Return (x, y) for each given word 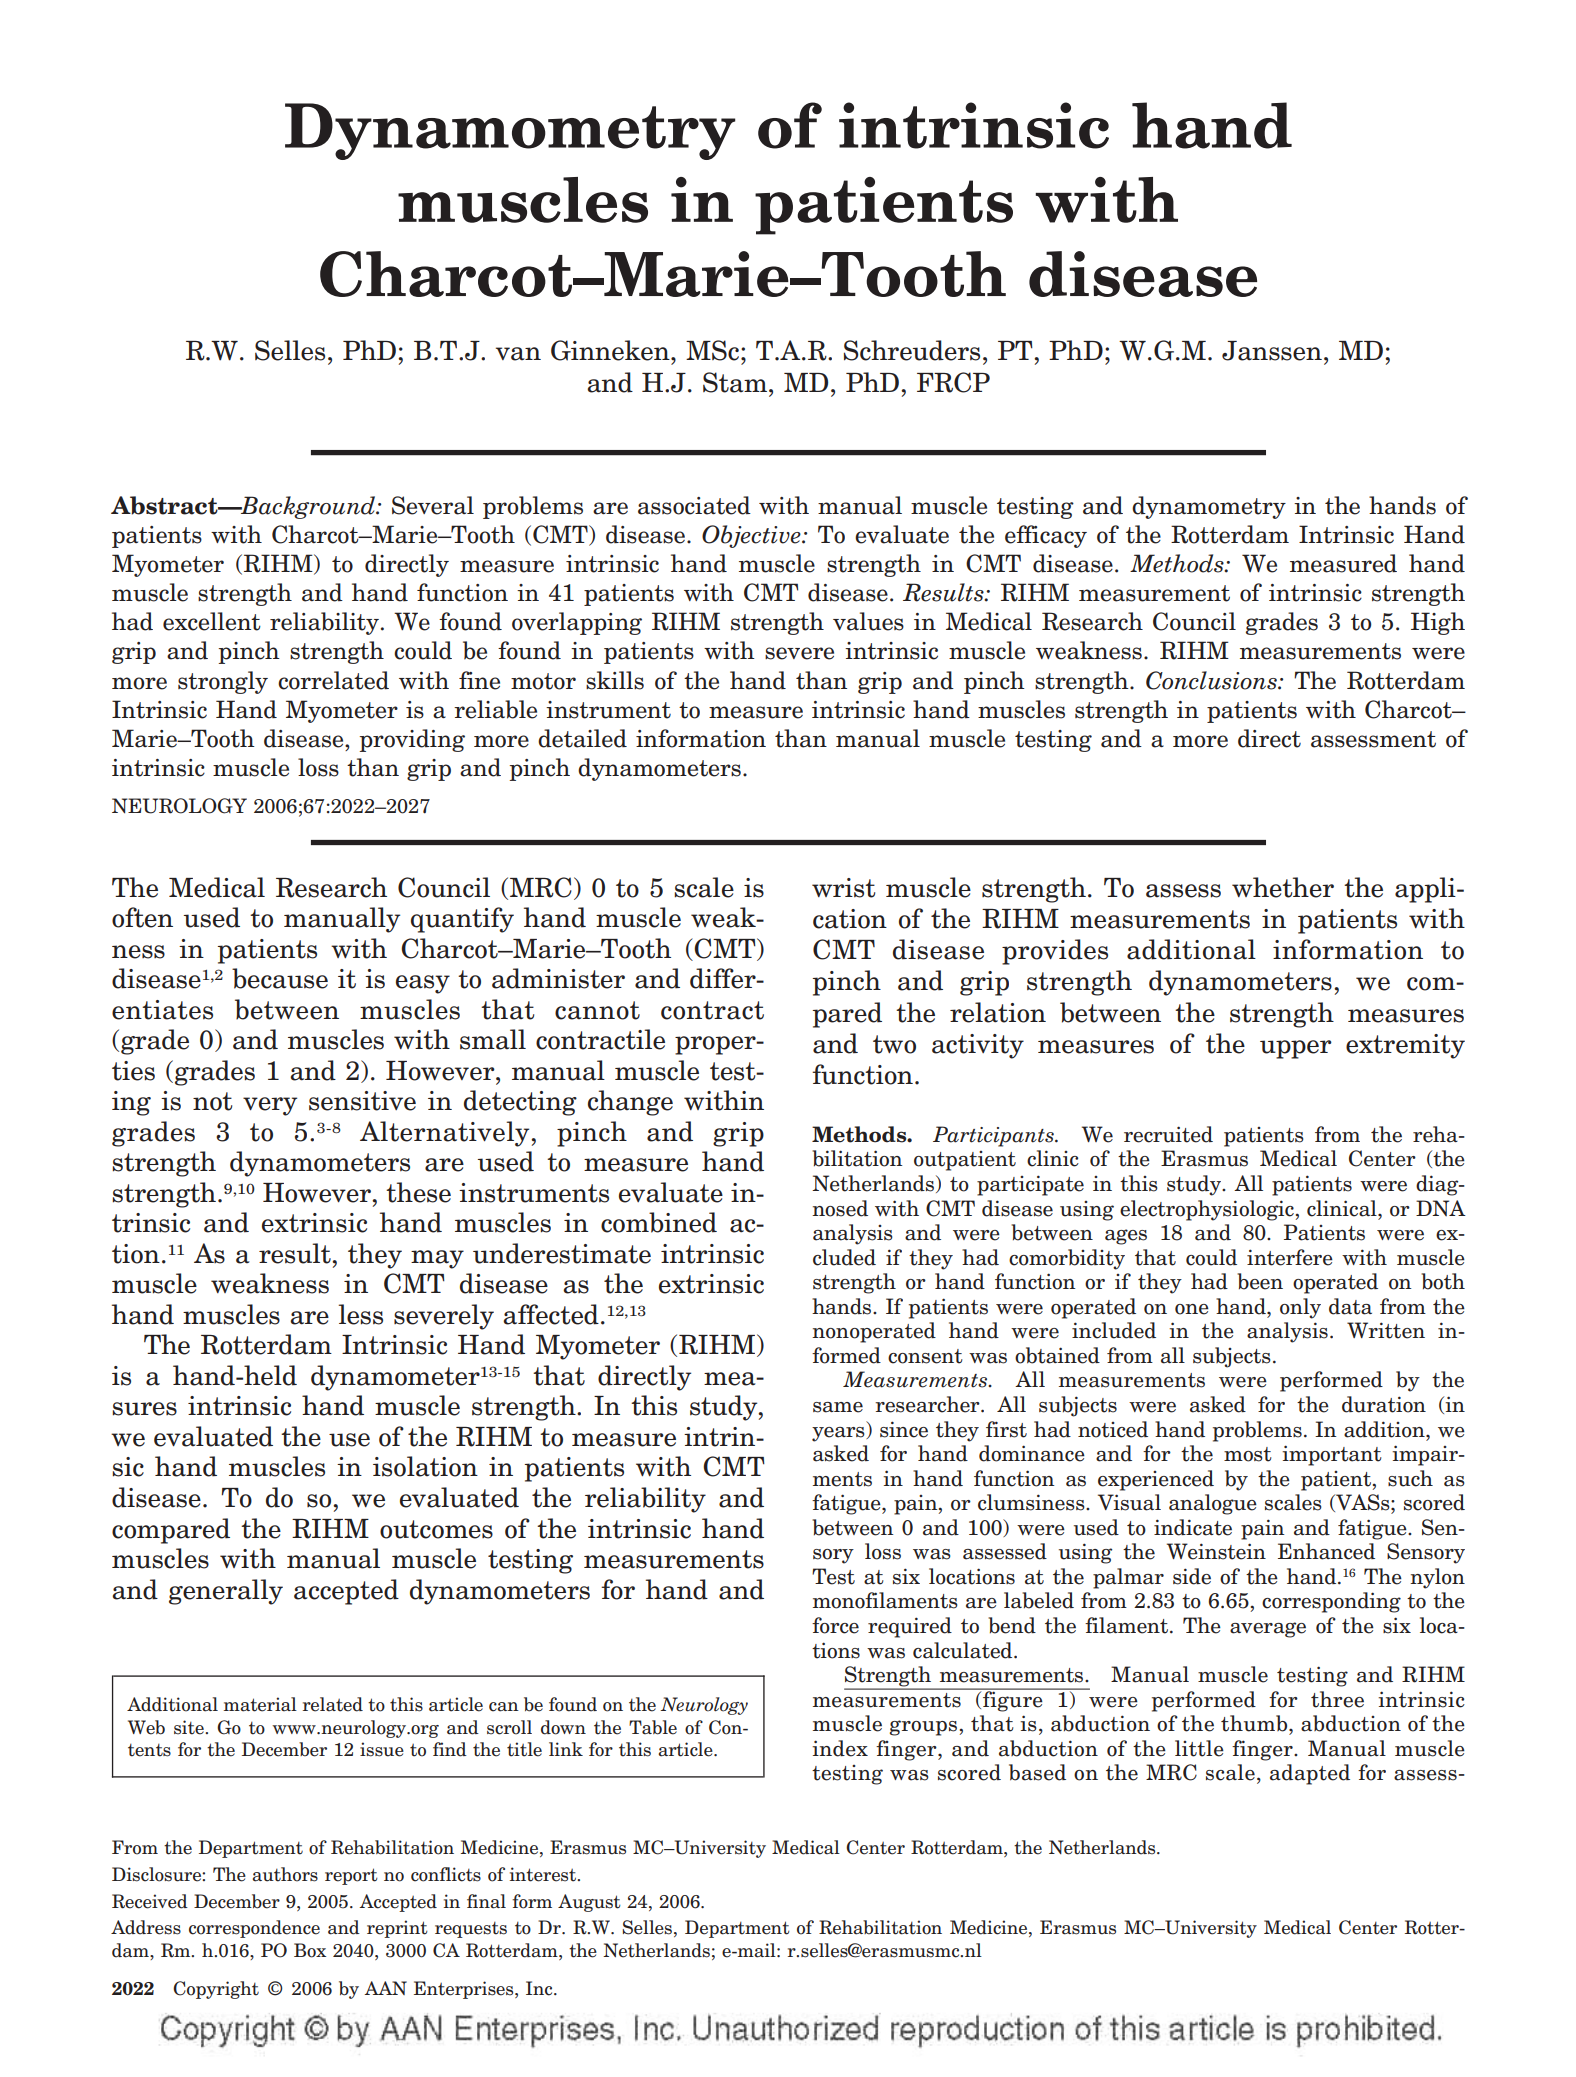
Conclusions (1212, 680)
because (280, 978)
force (835, 1625)
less (361, 1314)
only (1300, 1308)
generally (226, 1592)
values (868, 621)
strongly (223, 682)
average (1268, 1630)
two (894, 1044)
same (838, 1407)
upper (1296, 1049)
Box (310, 1950)
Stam (735, 382)
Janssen (1272, 351)
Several (433, 505)
